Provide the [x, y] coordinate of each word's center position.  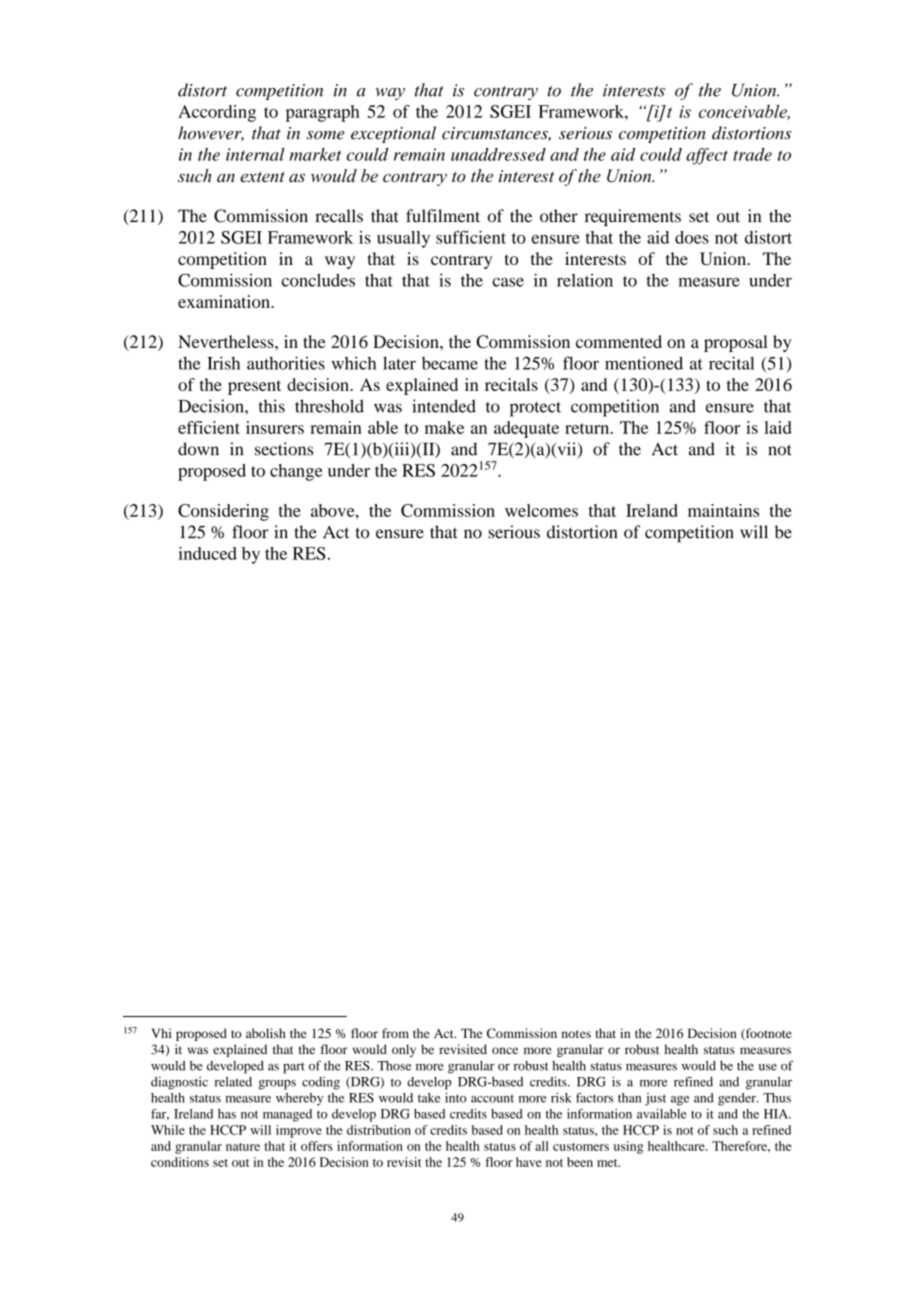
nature [243, 1147]
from [395, 1033]
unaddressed [498, 154]
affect [707, 156]
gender [738, 1099]
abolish [266, 1033]
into [455, 1098]
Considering [223, 512]
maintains [723, 510]
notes [576, 1034]
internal [255, 154]
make [444, 427]
